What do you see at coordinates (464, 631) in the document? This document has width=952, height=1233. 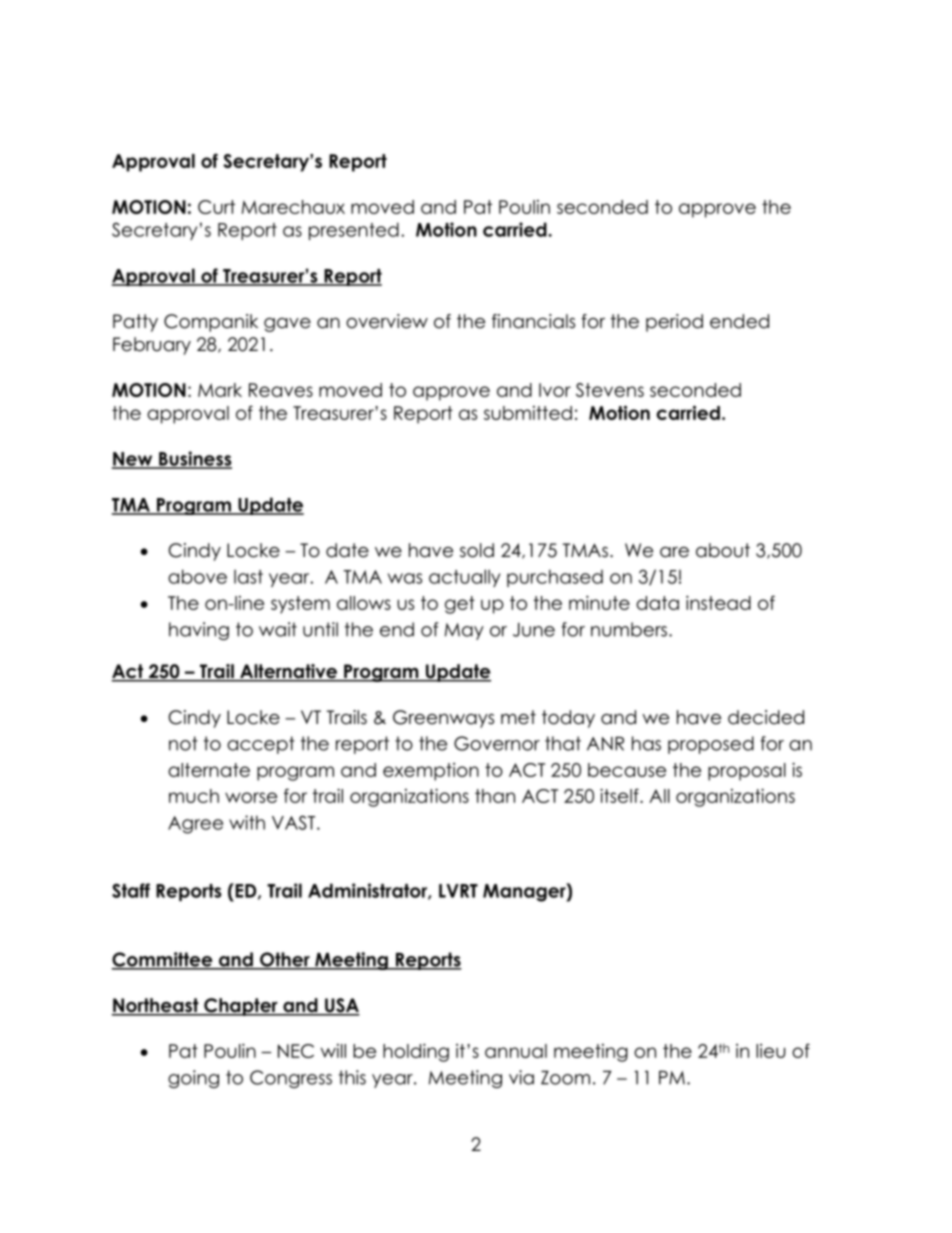 I see `May` at bounding box center [464, 631].
